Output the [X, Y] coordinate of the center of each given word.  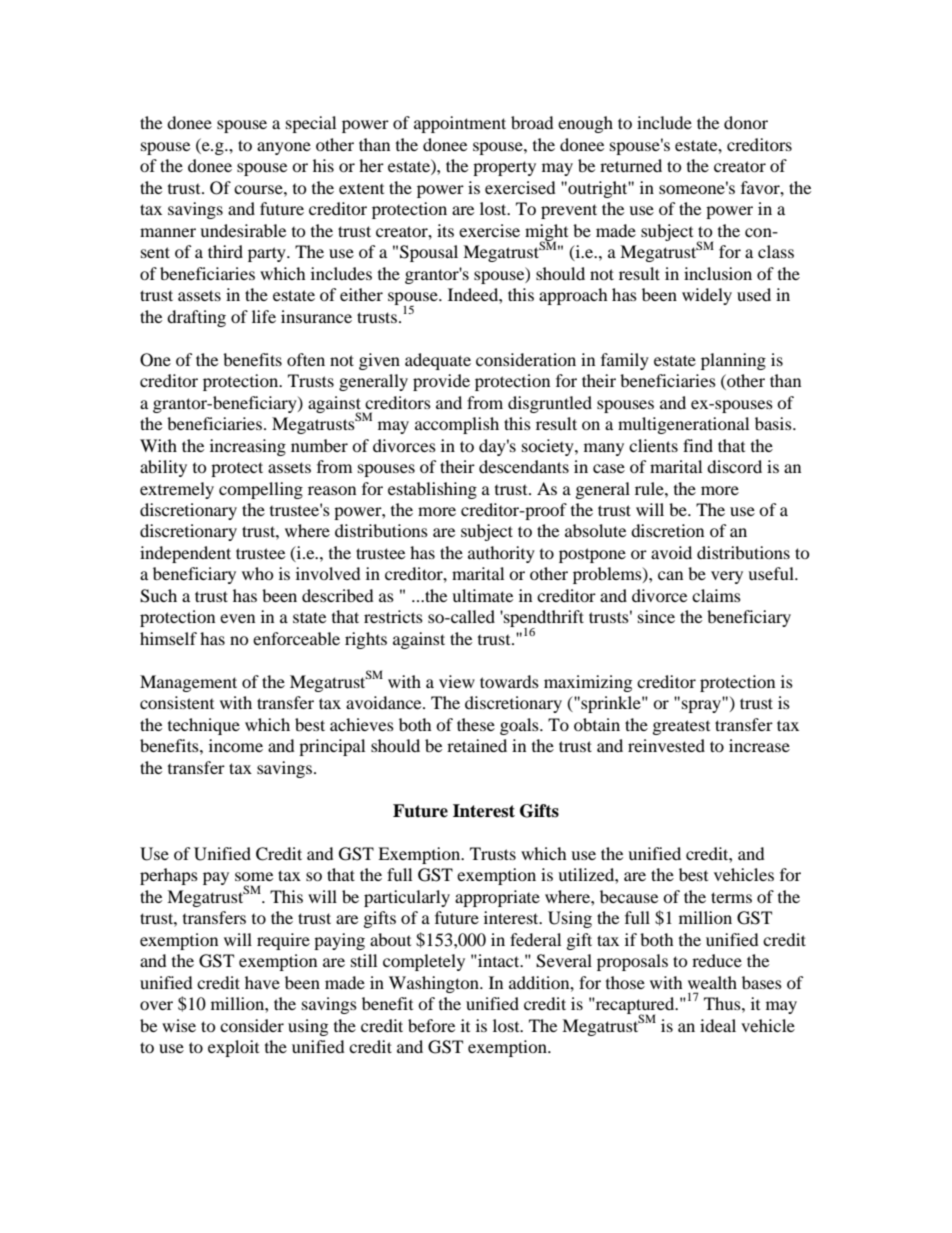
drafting [196, 318]
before [431, 1025]
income [236, 745]
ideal [718, 1025]
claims [716, 595]
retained [477, 745]
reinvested [666, 745]
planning [733, 361]
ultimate [482, 595]
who [258, 573]
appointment [460, 124]
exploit [233, 1048]
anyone [284, 148]
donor [746, 122]
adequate [438, 361]
